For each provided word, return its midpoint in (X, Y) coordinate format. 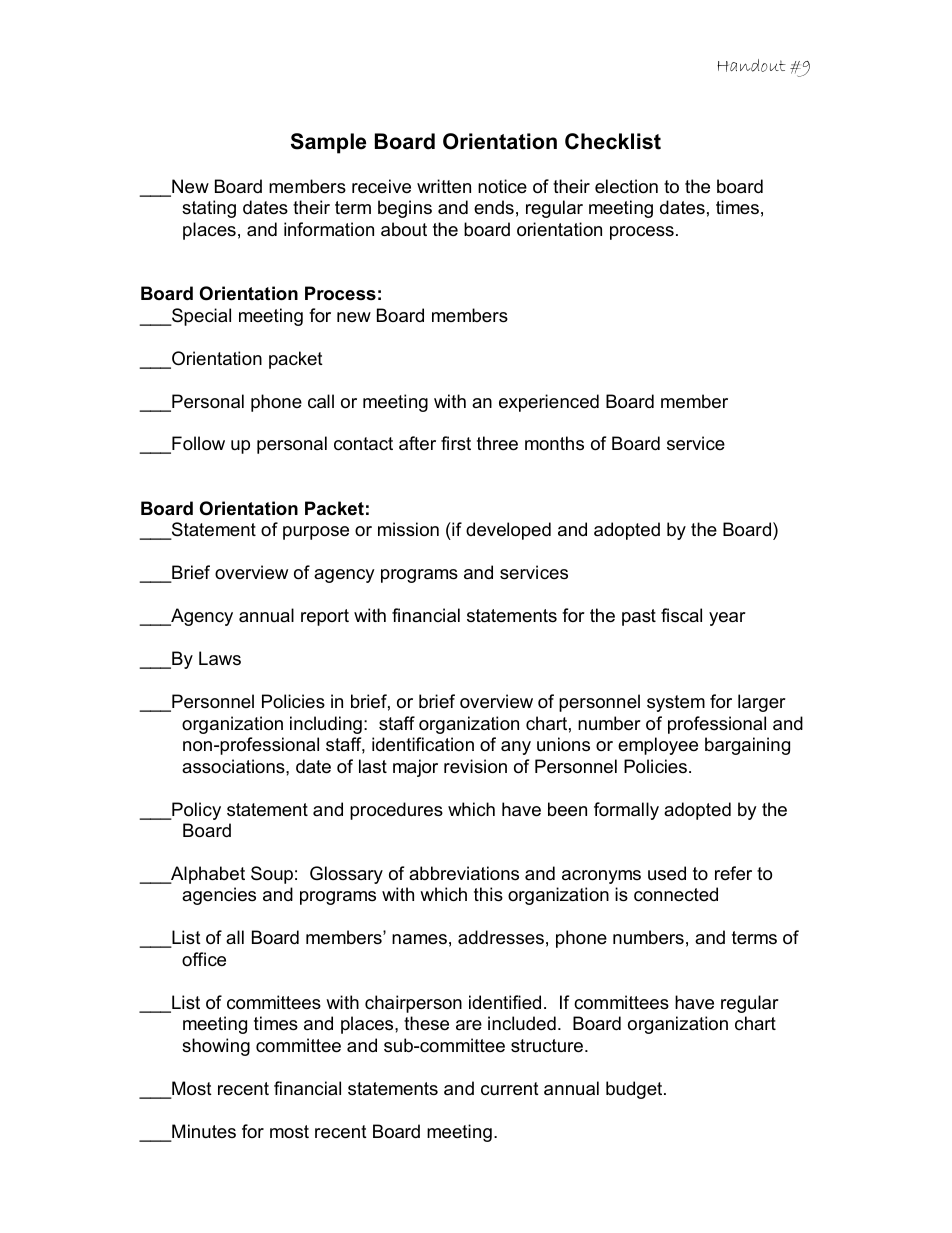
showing (216, 1047)
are (469, 1025)
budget (635, 1090)
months (554, 443)
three (497, 443)
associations (234, 766)
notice (502, 186)
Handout (751, 65)
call (321, 401)
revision (475, 766)
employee (658, 746)
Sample (328, 143)
